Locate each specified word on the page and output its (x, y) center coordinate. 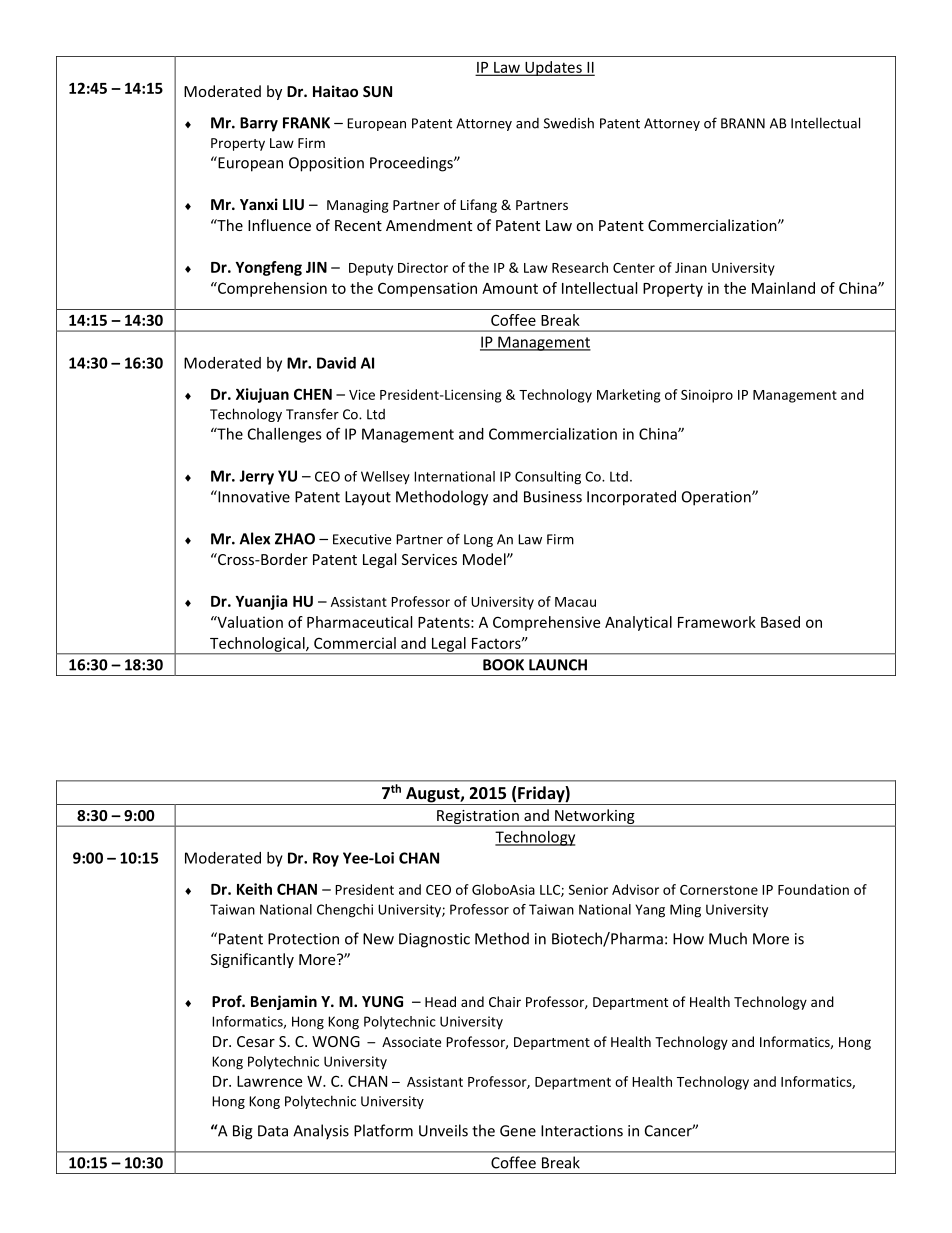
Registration (478, 818)
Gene (518, 1131)
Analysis (321, 1132)
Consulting (548, 478)
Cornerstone (719, 890)
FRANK (306, 123)
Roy (326, 859)
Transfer (312, 414)
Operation (717, 498)
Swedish (569, 123)
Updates (553, 68)
